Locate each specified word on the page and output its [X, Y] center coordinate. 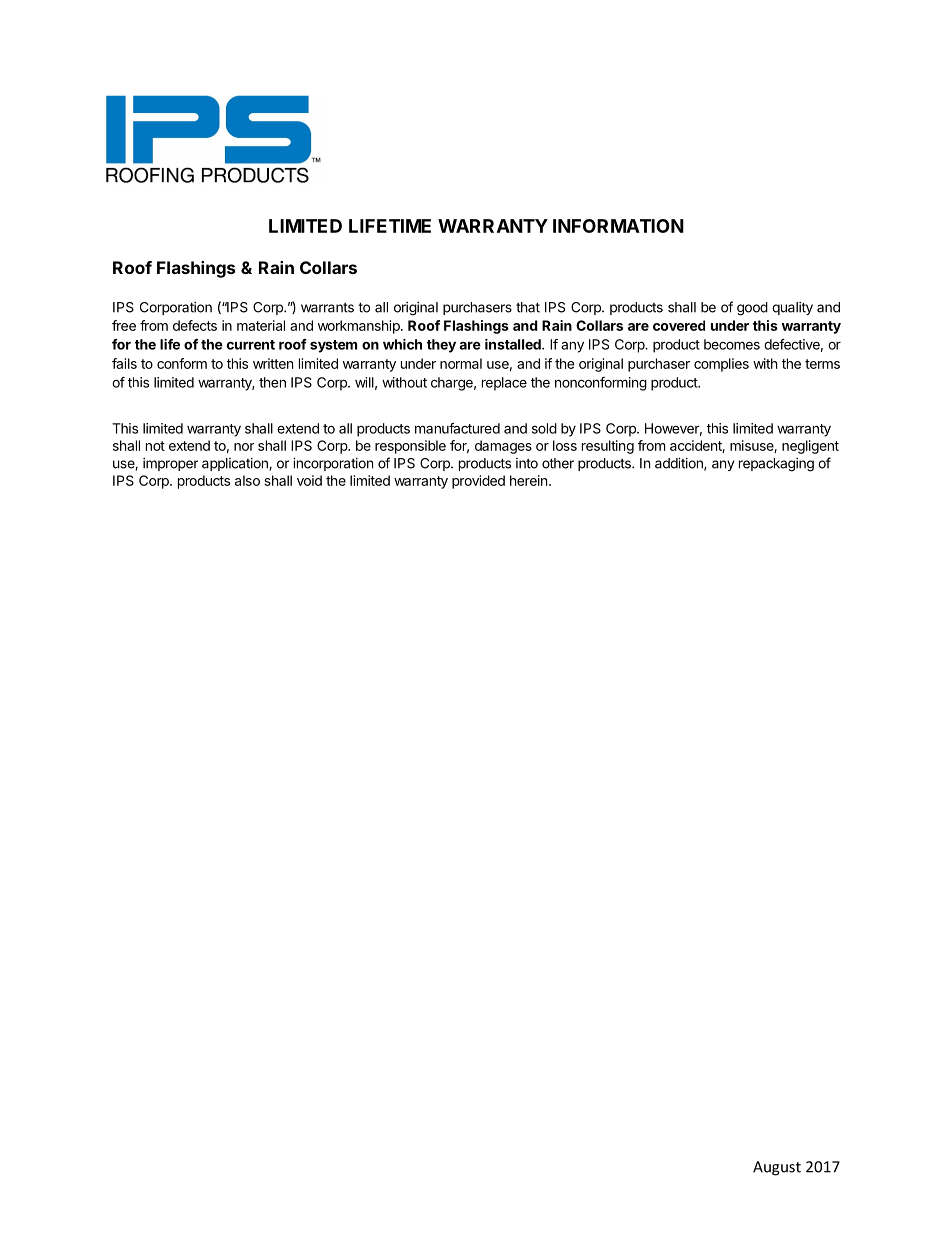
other [558, 463]
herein [528, 480]
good [752, 309]
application [236, 464]
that [528, 307]
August [777, 1168]
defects [195, 325]
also [247, 480]
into [527, 463]
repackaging [776, 465]
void [309, 480]
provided [478, 482]
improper [170, 464]
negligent [810, 447]
